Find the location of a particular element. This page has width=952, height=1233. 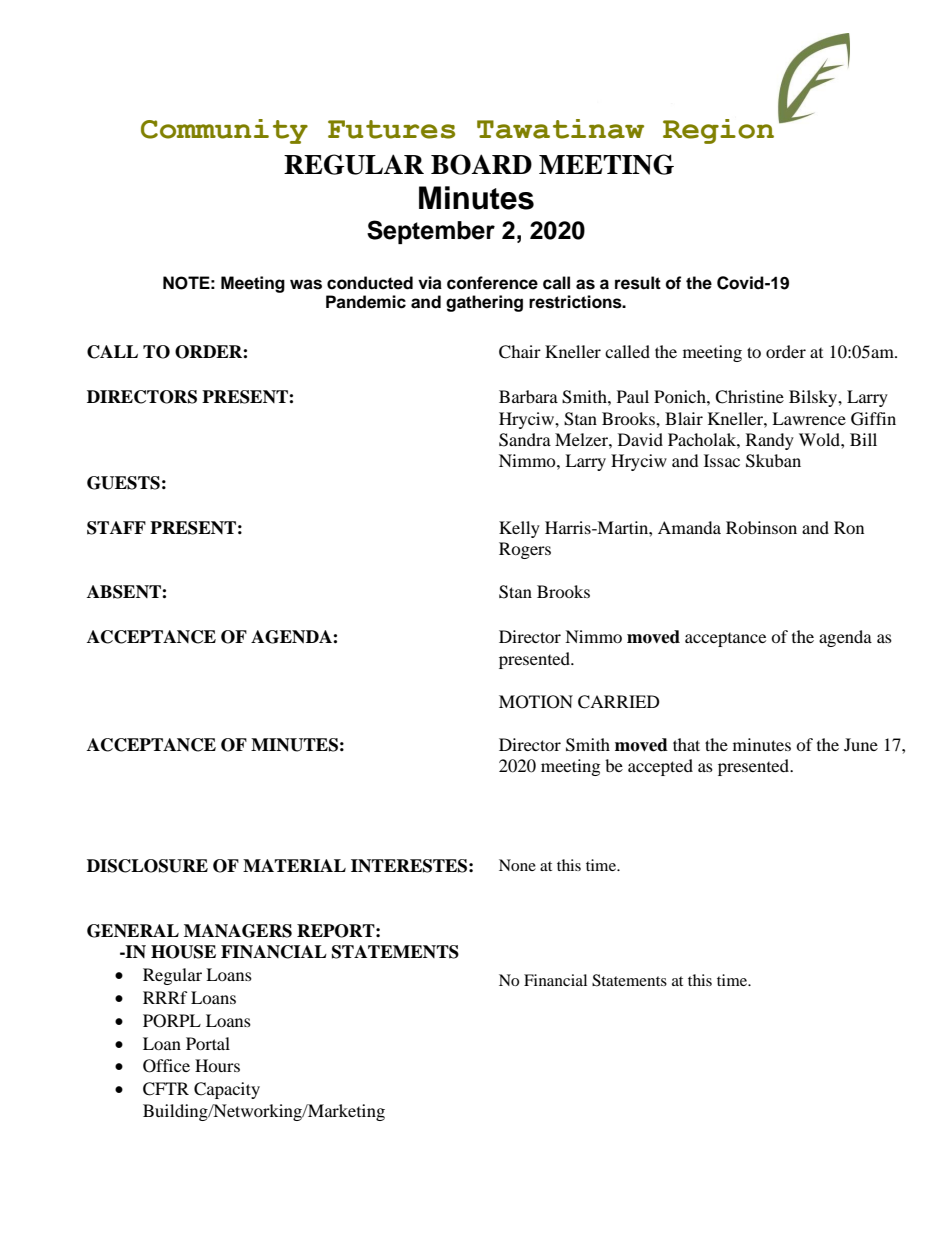

DISCLOSURE is located at coordinates (147, 866).
